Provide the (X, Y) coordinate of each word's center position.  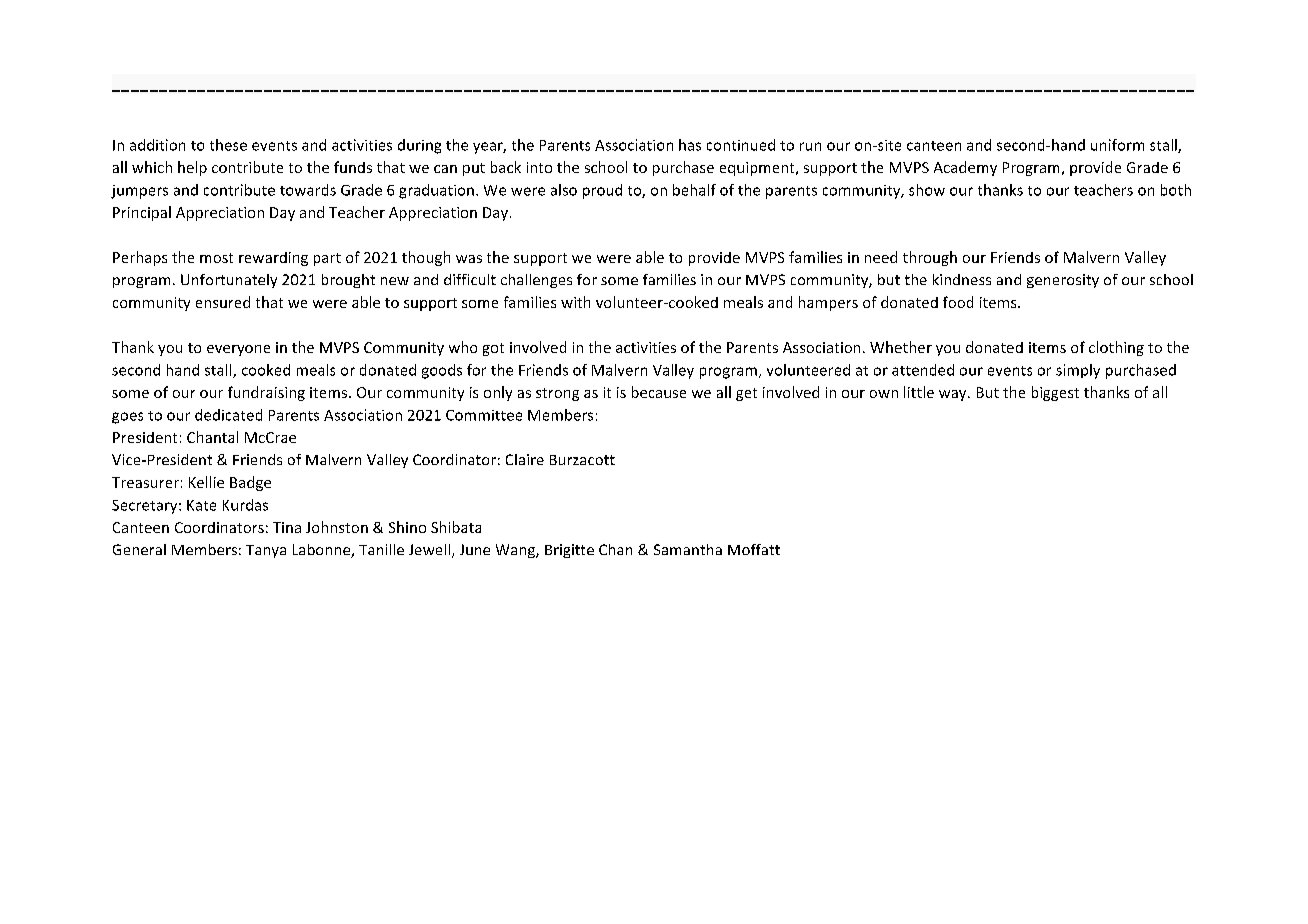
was (469, 259)
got (493, 349)
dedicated (228, 415)
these (228, 145)
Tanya (266, 551)
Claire (525, 459)
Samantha (688, 549)
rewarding (273, 259)
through (930, 258)
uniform (1117, 145)
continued (741, 145)
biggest (1055, 393)
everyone (238, 350)
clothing (1116, 348)
